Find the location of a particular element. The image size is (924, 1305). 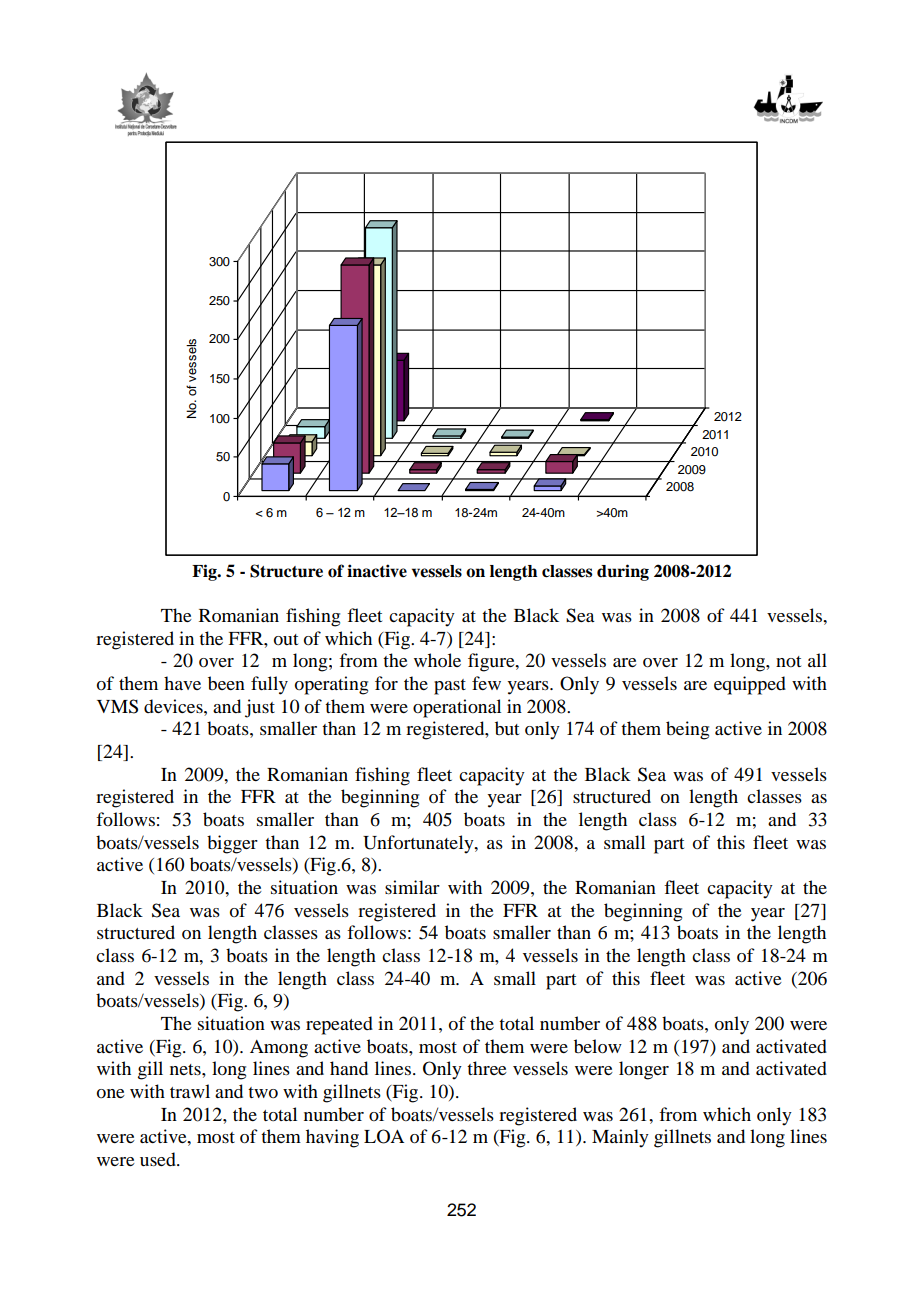

during is located at coordinates (623, 572).
